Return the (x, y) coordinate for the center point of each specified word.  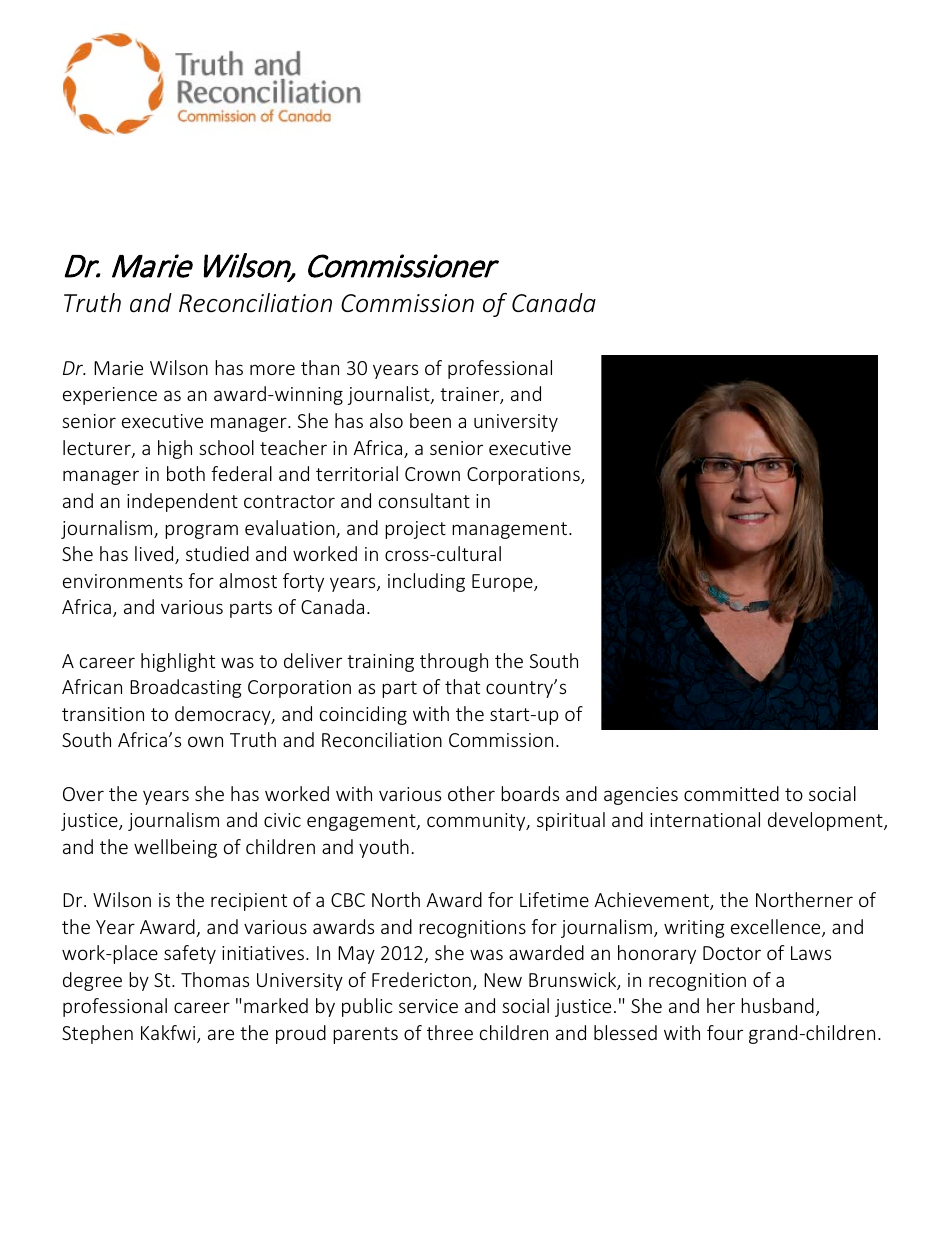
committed (731, 793)
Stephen (97, 1034)
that (462, 686)
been (430, 420)
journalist (390, 395)
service (428, 1006)
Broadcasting (186, 688)
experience (110, 396)
